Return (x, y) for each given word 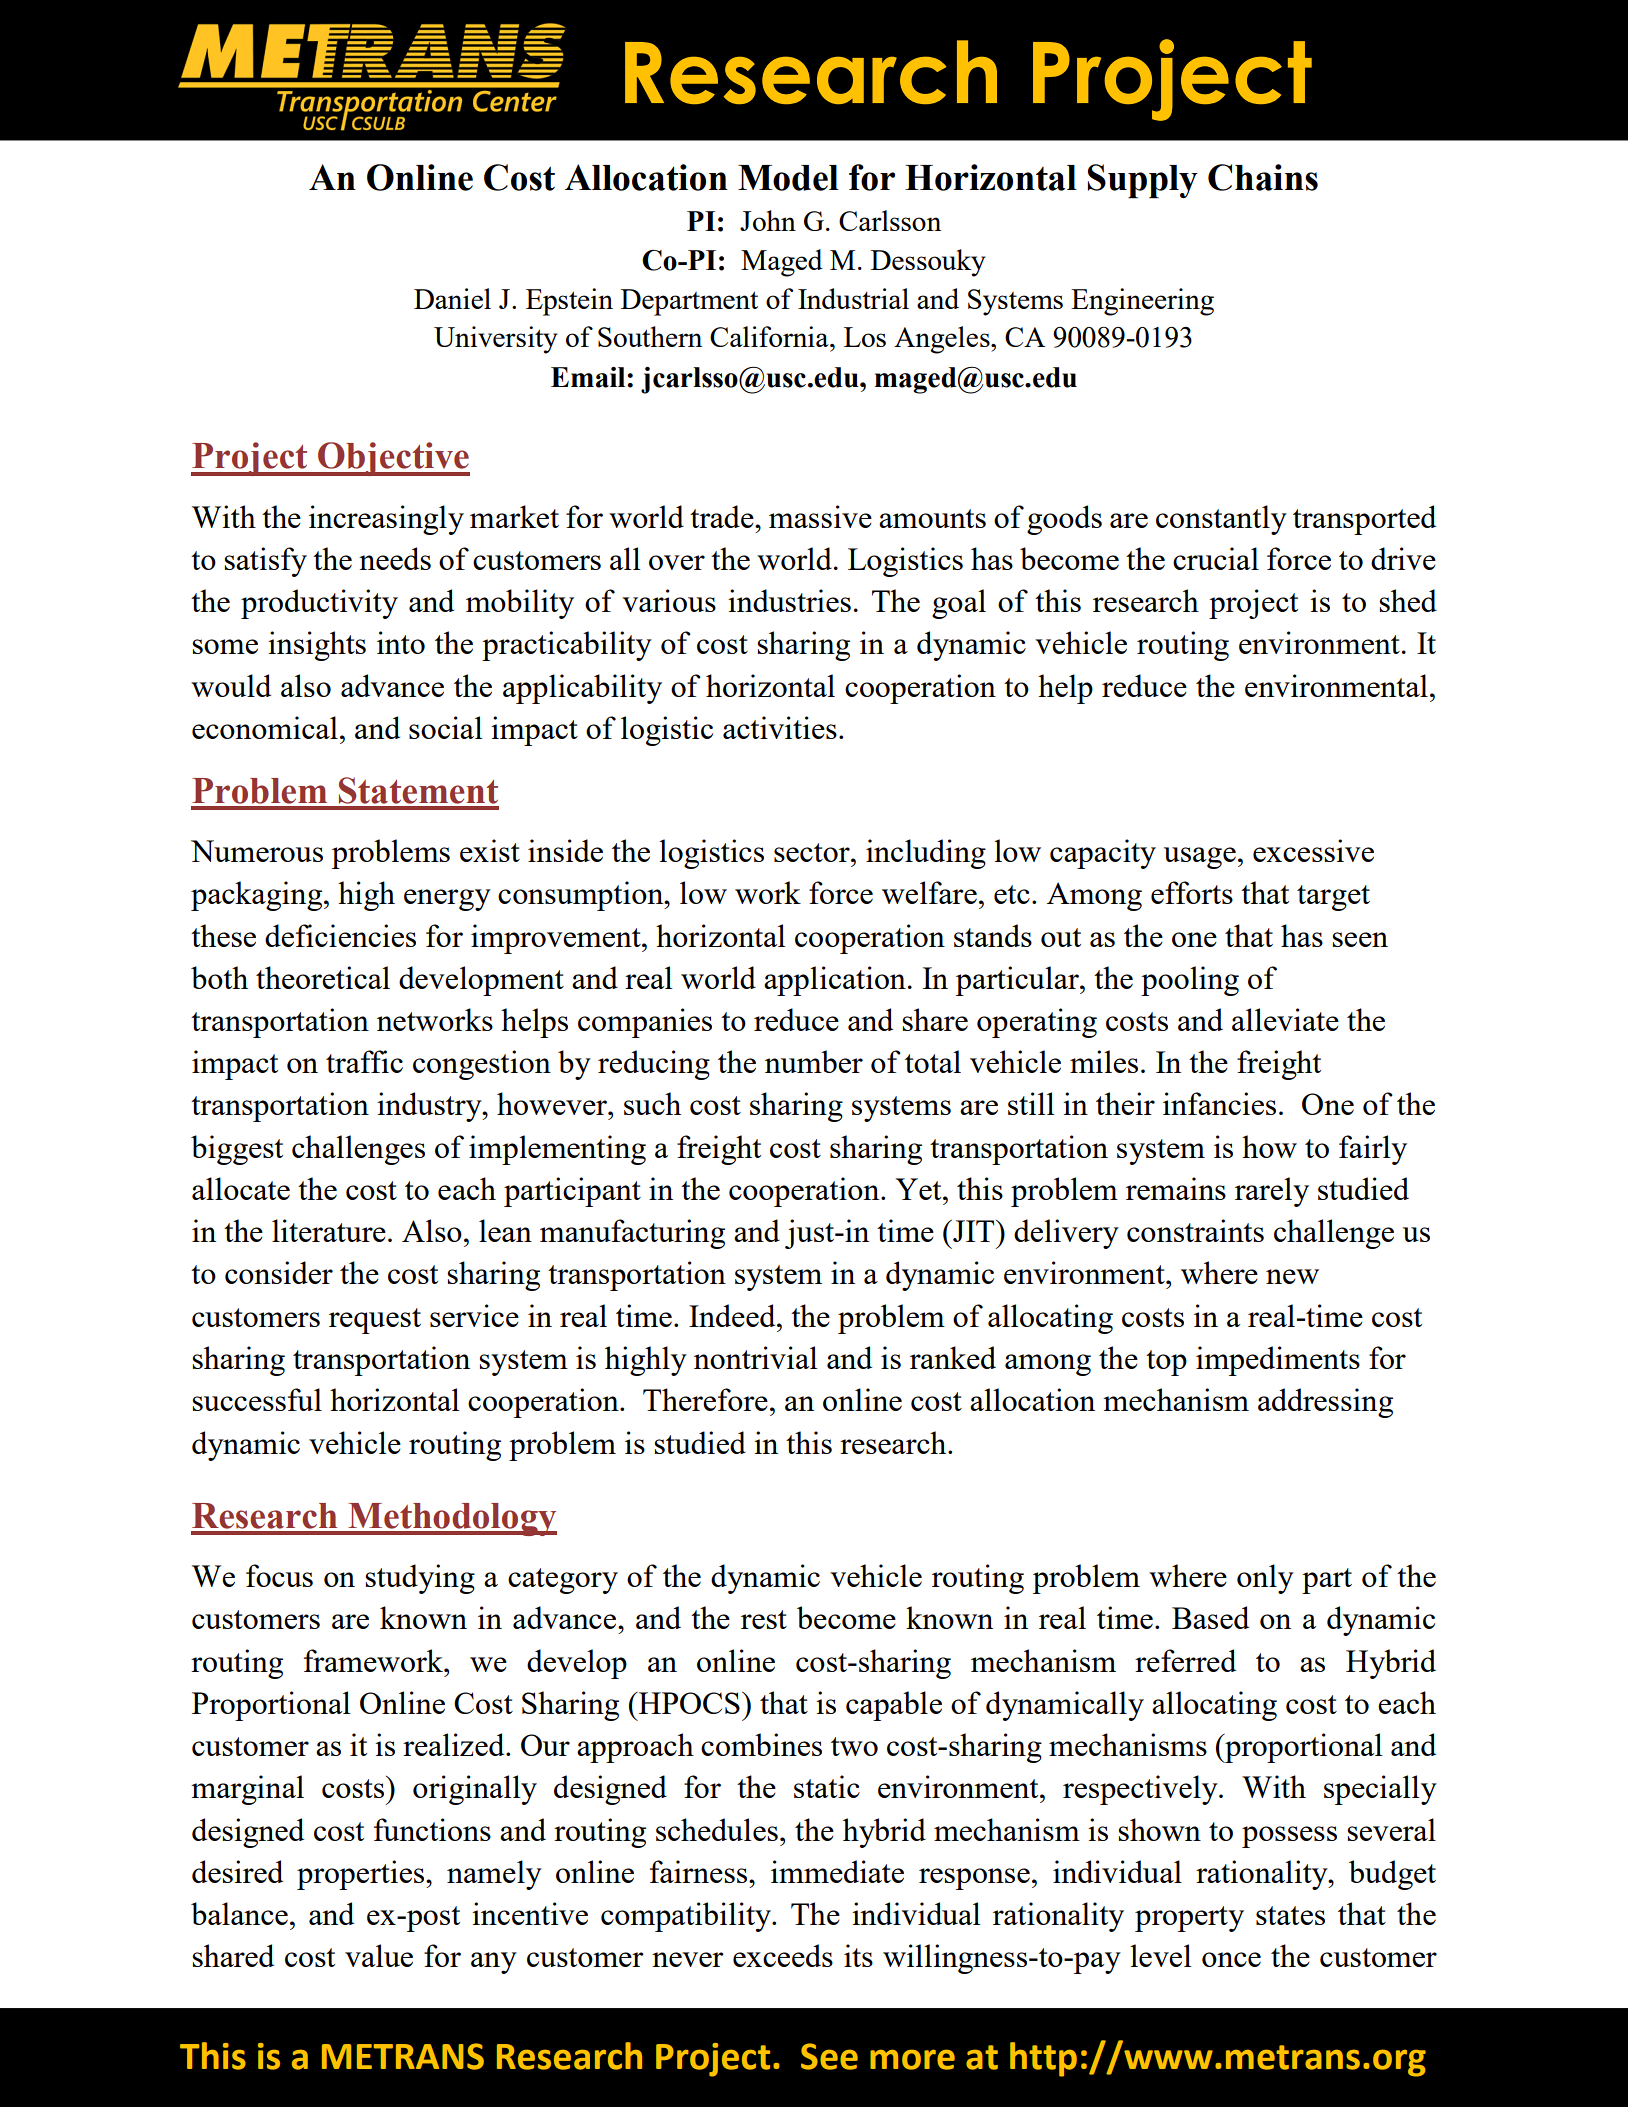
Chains (1263, 177)
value (379, 1955)
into (401, 642)
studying (420, 1579)
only (1265, 1579)
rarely (1272, 1192)
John (768, 220)
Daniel (452, 298)
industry (430, 1107)
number (814, 1061)
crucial (1216, 558)
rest (764, 1619)
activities (780, 727)
